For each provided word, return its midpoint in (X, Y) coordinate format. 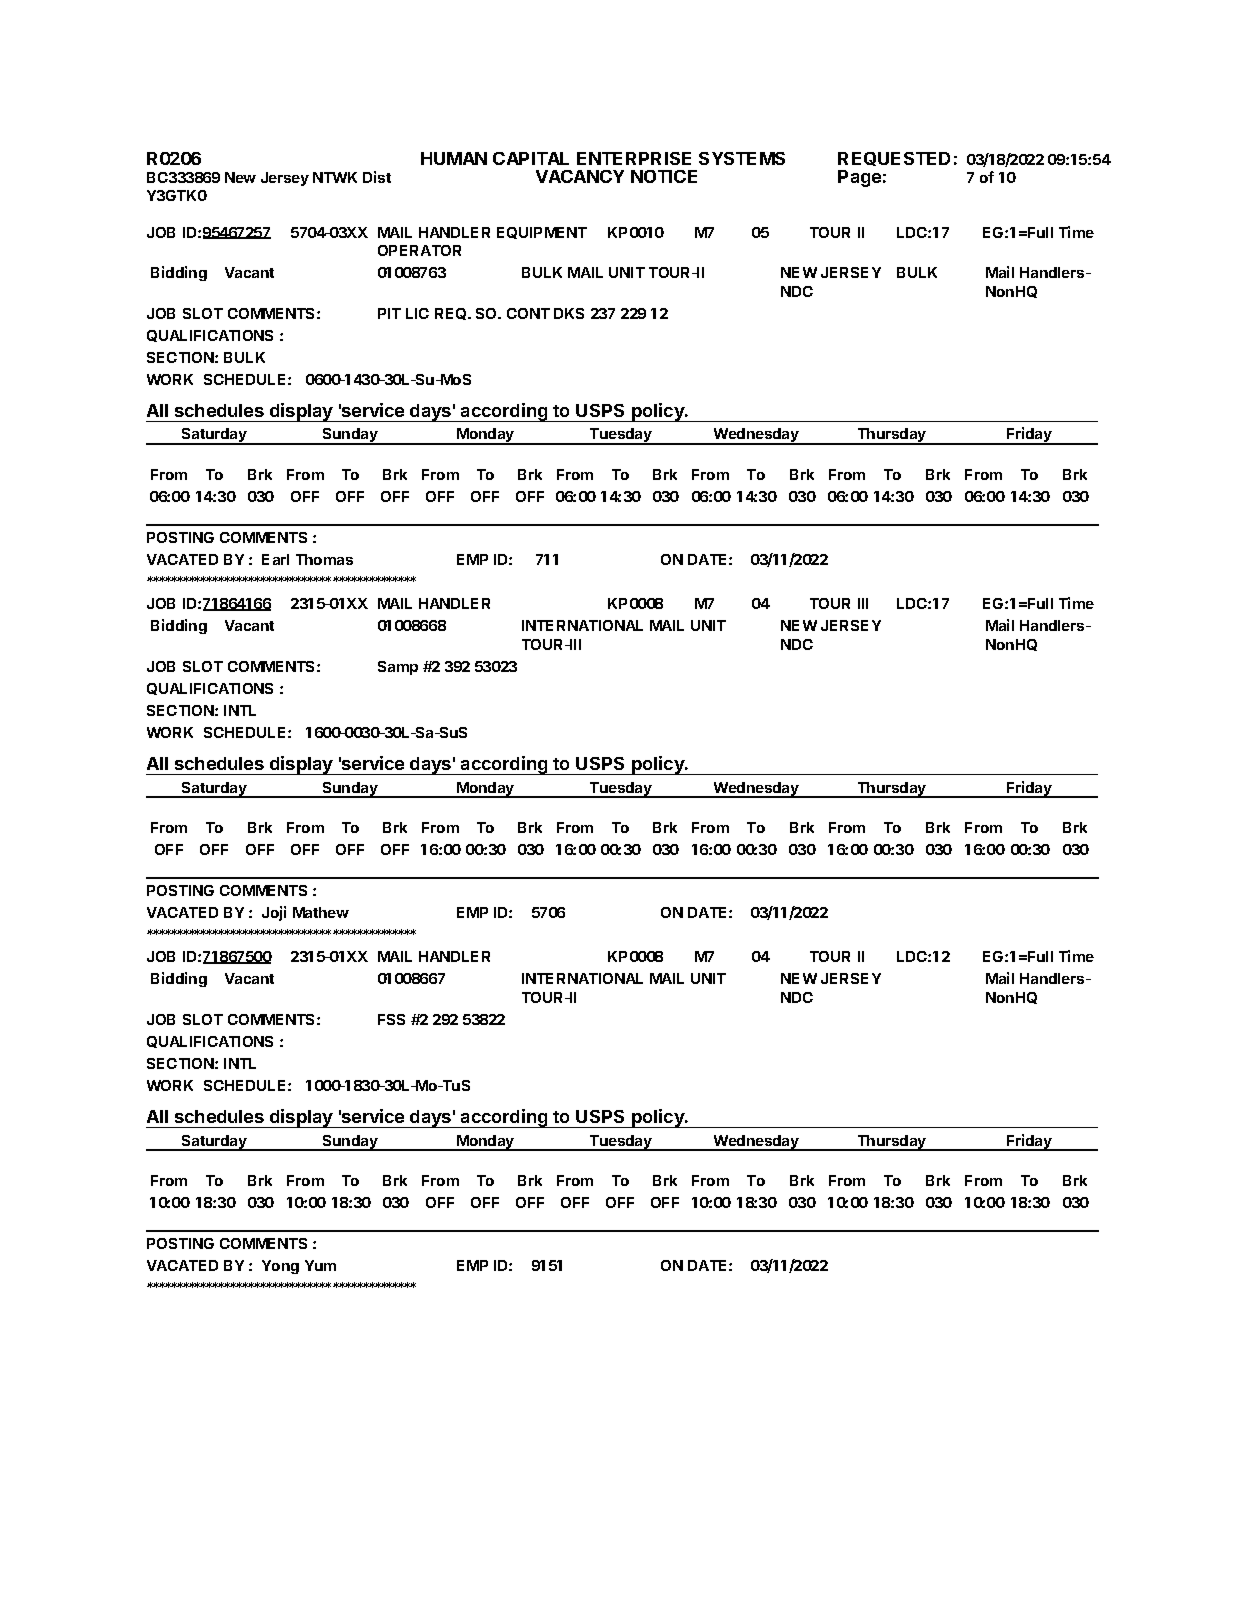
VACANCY (580, 176)
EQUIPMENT (542, 233)
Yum (320, 1265)
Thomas (324, 559)
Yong (280, 1267)
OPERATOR (419, 250)
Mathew (321, 912)
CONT (528, 313)
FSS (391, 1019)
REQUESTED (894, 159)
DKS (569, 313)
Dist (377, 177)
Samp (398, 668)
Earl (275, 559)
